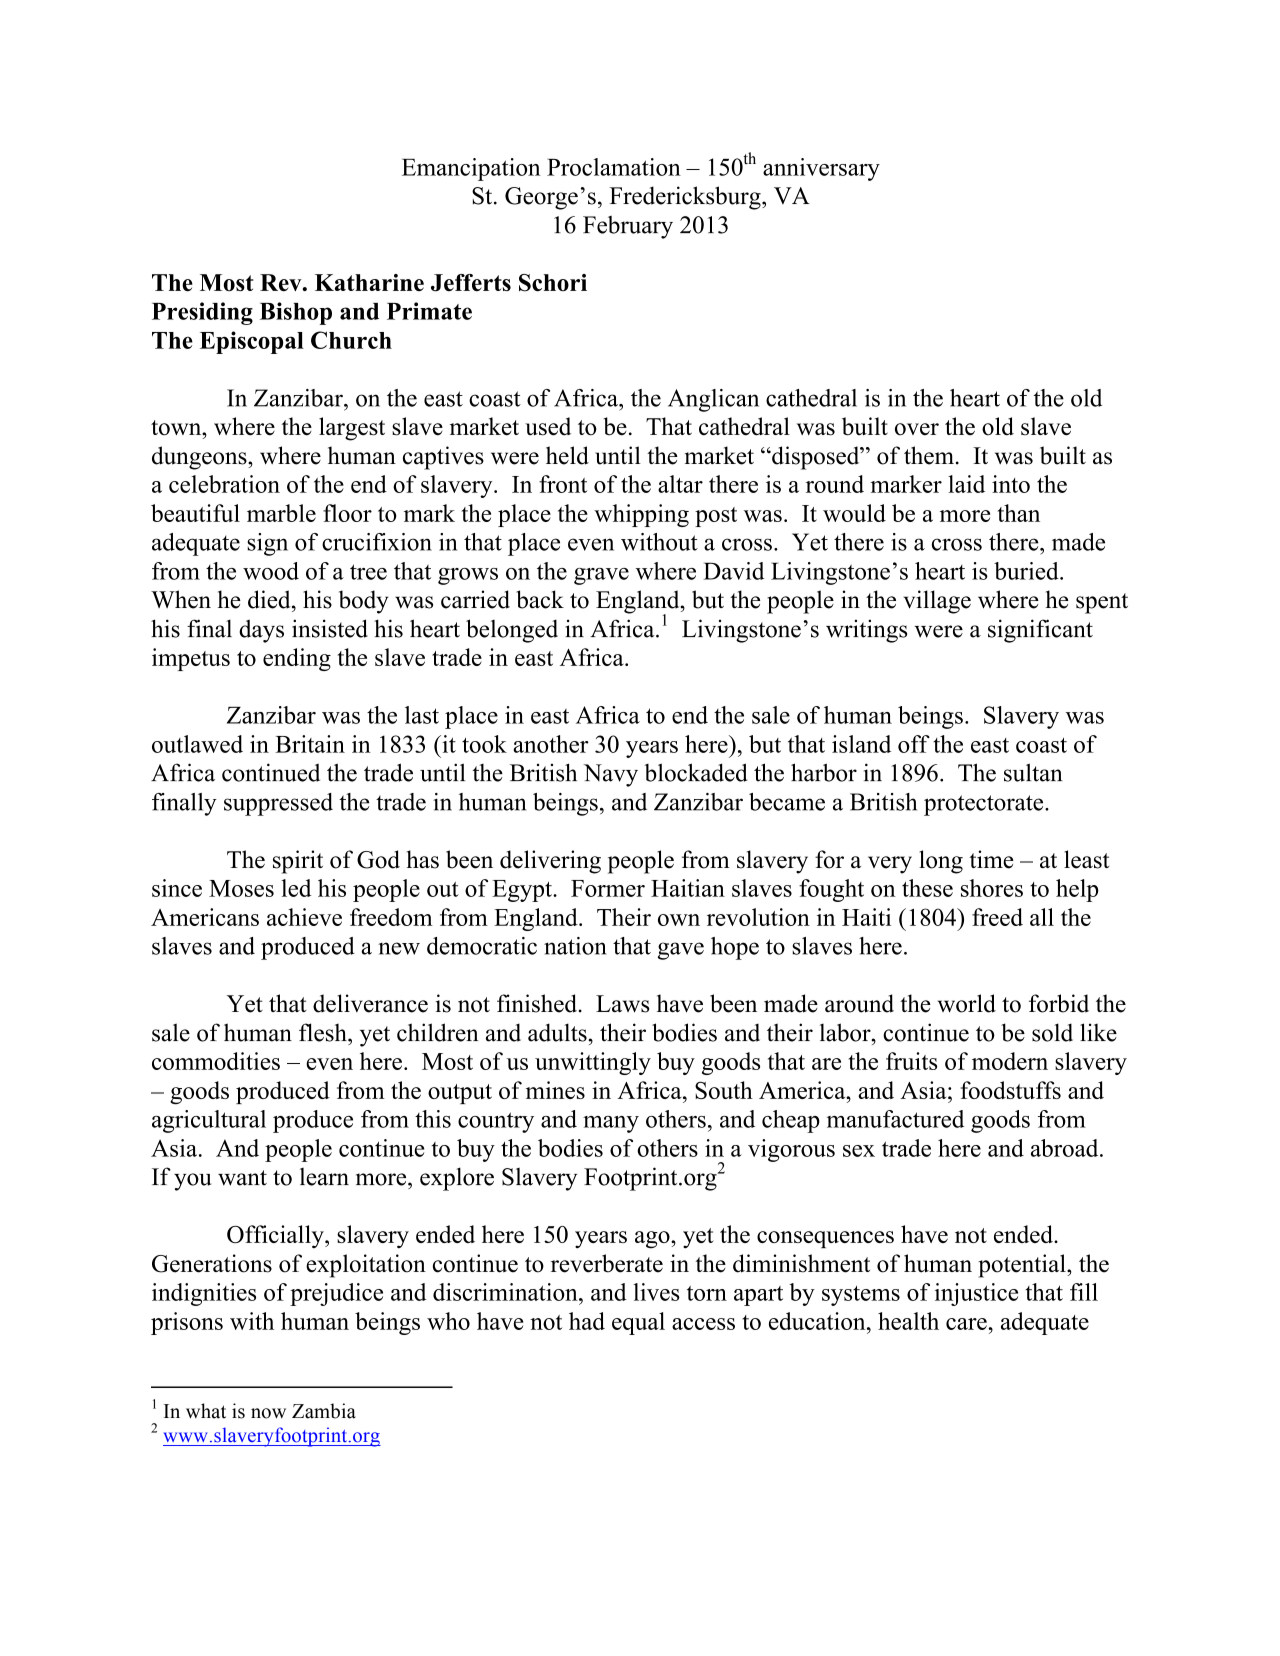 The image size is (1280, 1656). What do you see at coordinates (1027, 571) in the screenshot?
I see `buried` at bounding box center [1027, 571].
